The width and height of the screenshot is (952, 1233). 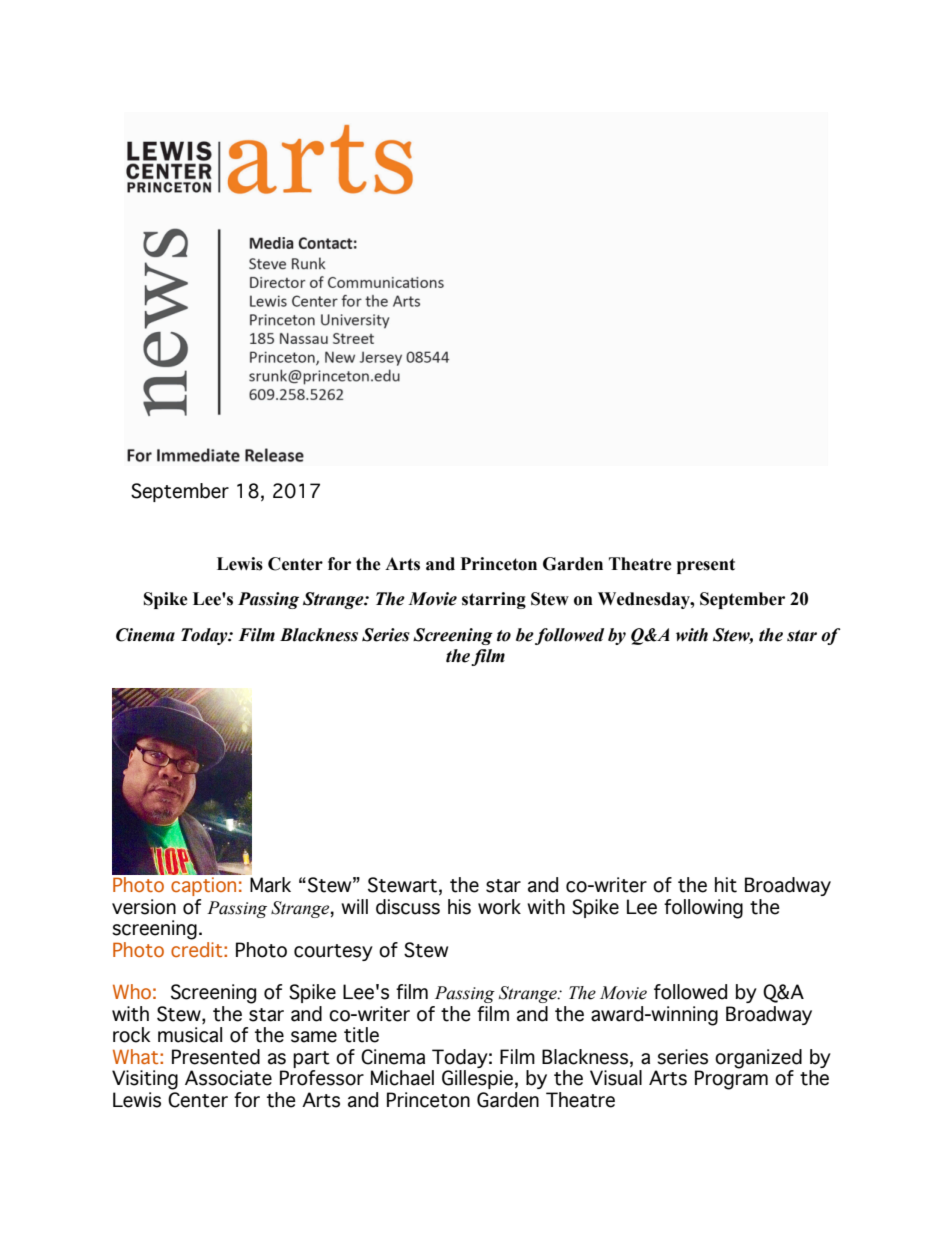 I want to click on courtesy, so click(x=333, y=952).
